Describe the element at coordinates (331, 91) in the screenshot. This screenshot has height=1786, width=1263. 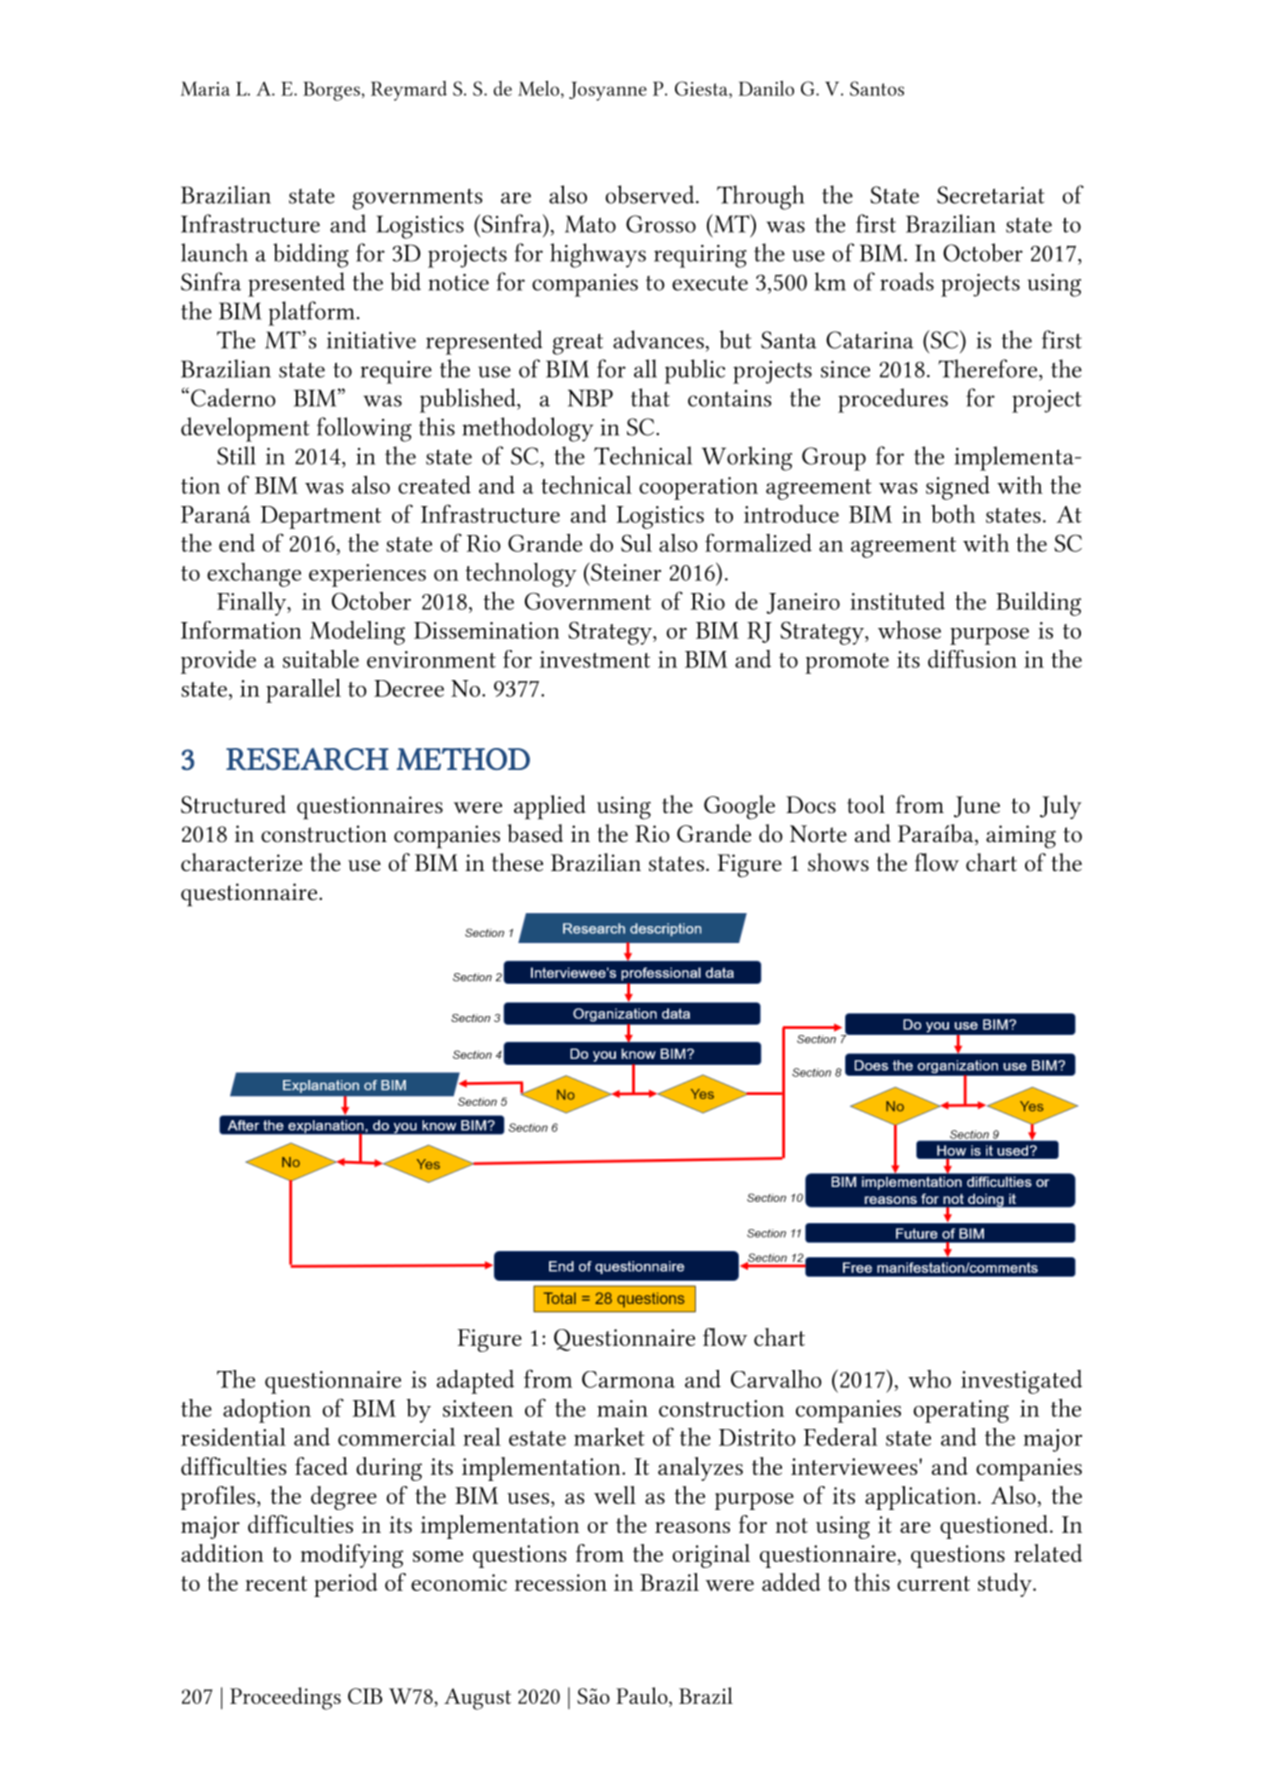
I see `Borges` at that location.
